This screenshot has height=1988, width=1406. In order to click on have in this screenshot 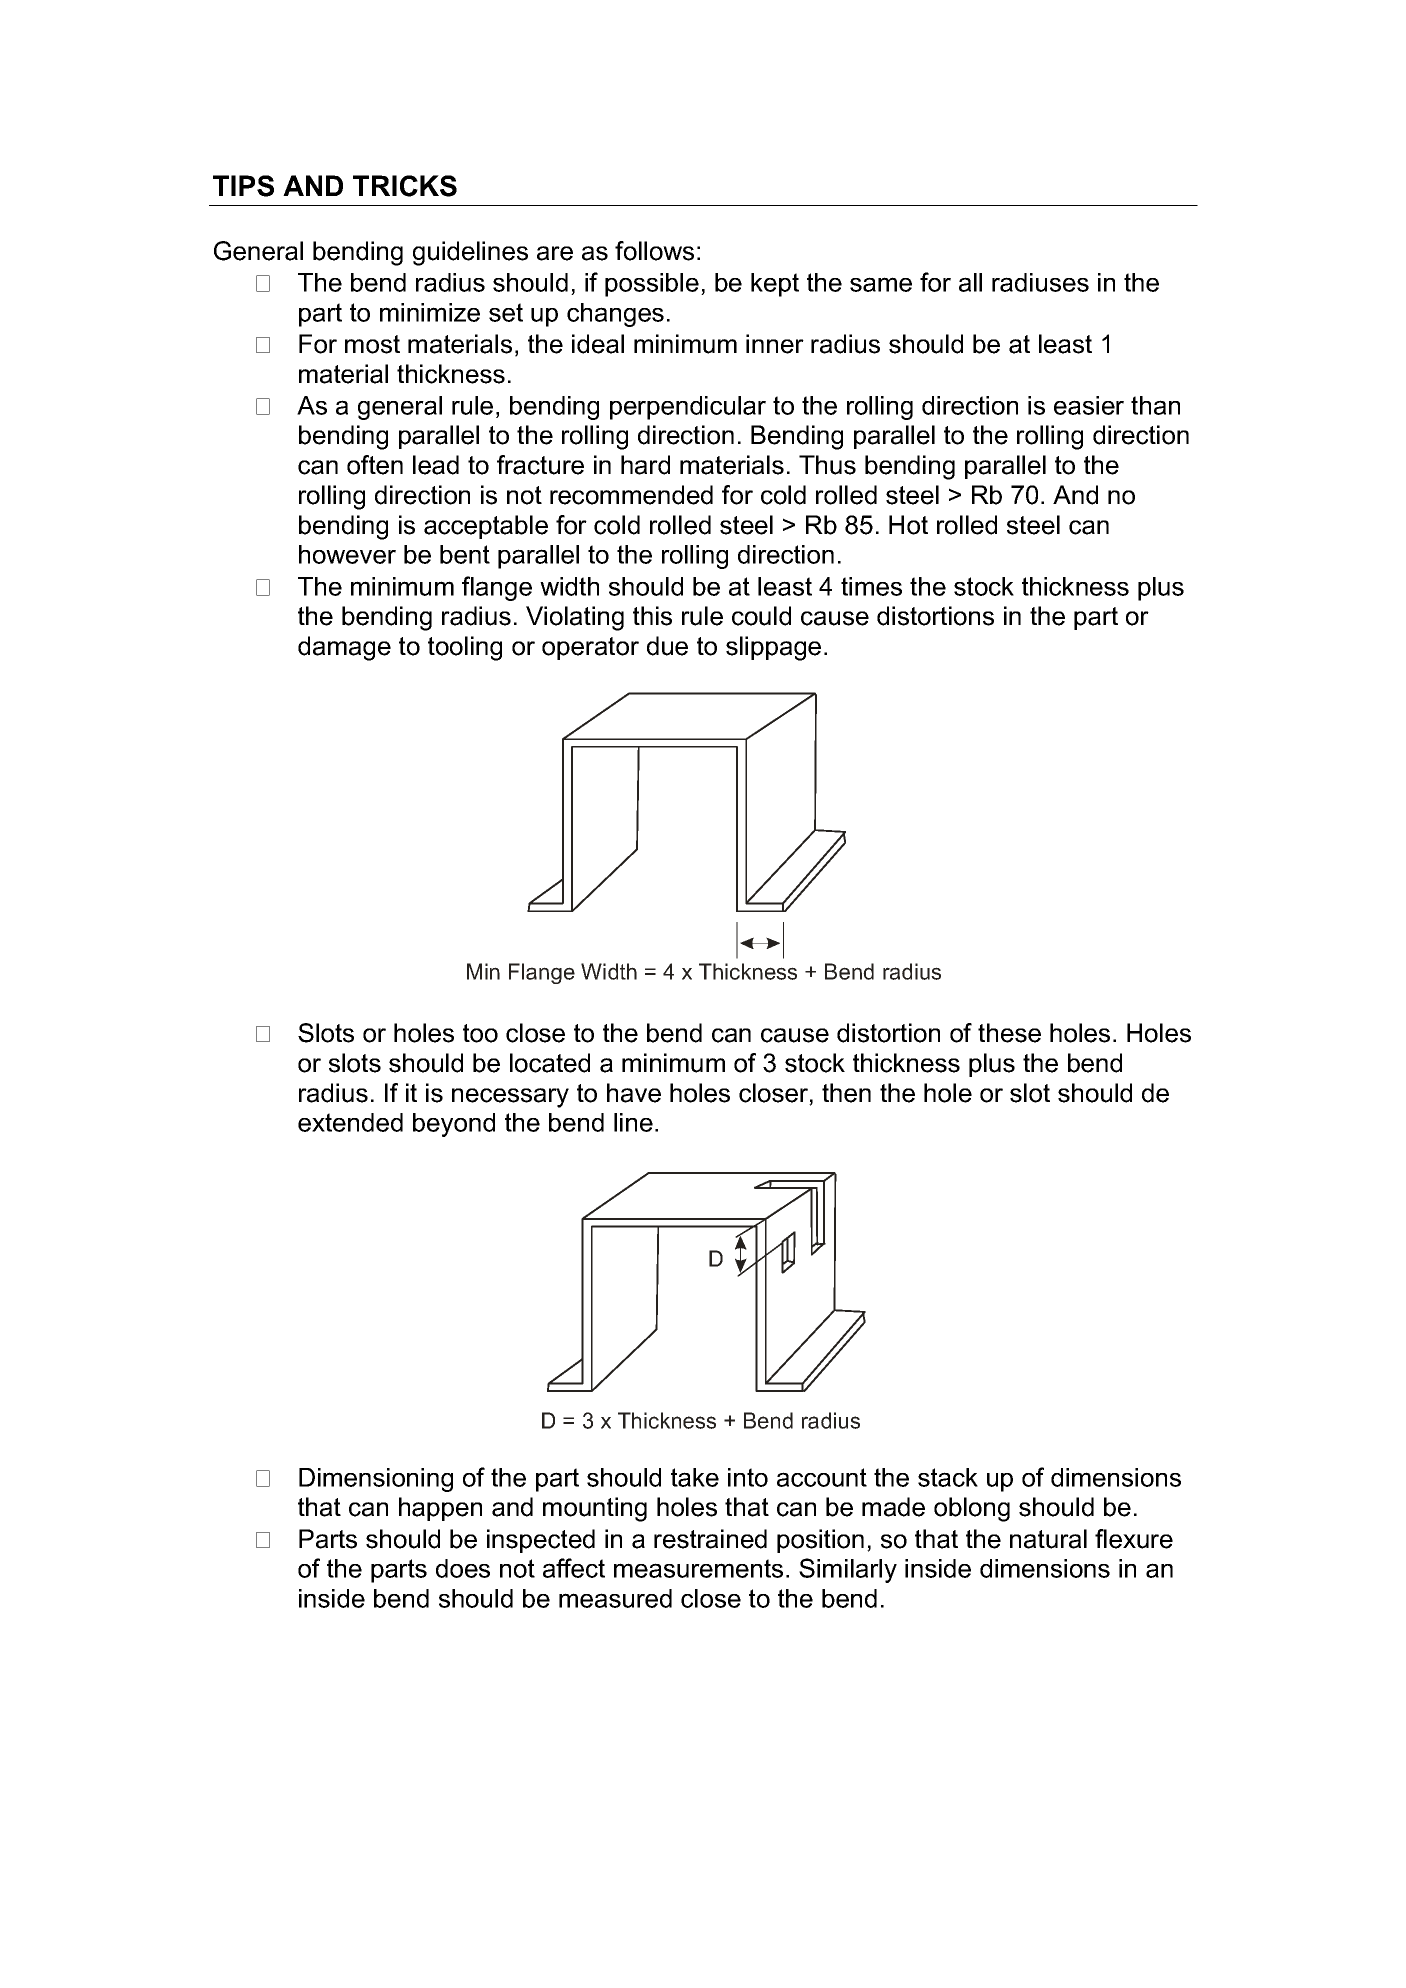, I will do `click(634, 1093)`.
